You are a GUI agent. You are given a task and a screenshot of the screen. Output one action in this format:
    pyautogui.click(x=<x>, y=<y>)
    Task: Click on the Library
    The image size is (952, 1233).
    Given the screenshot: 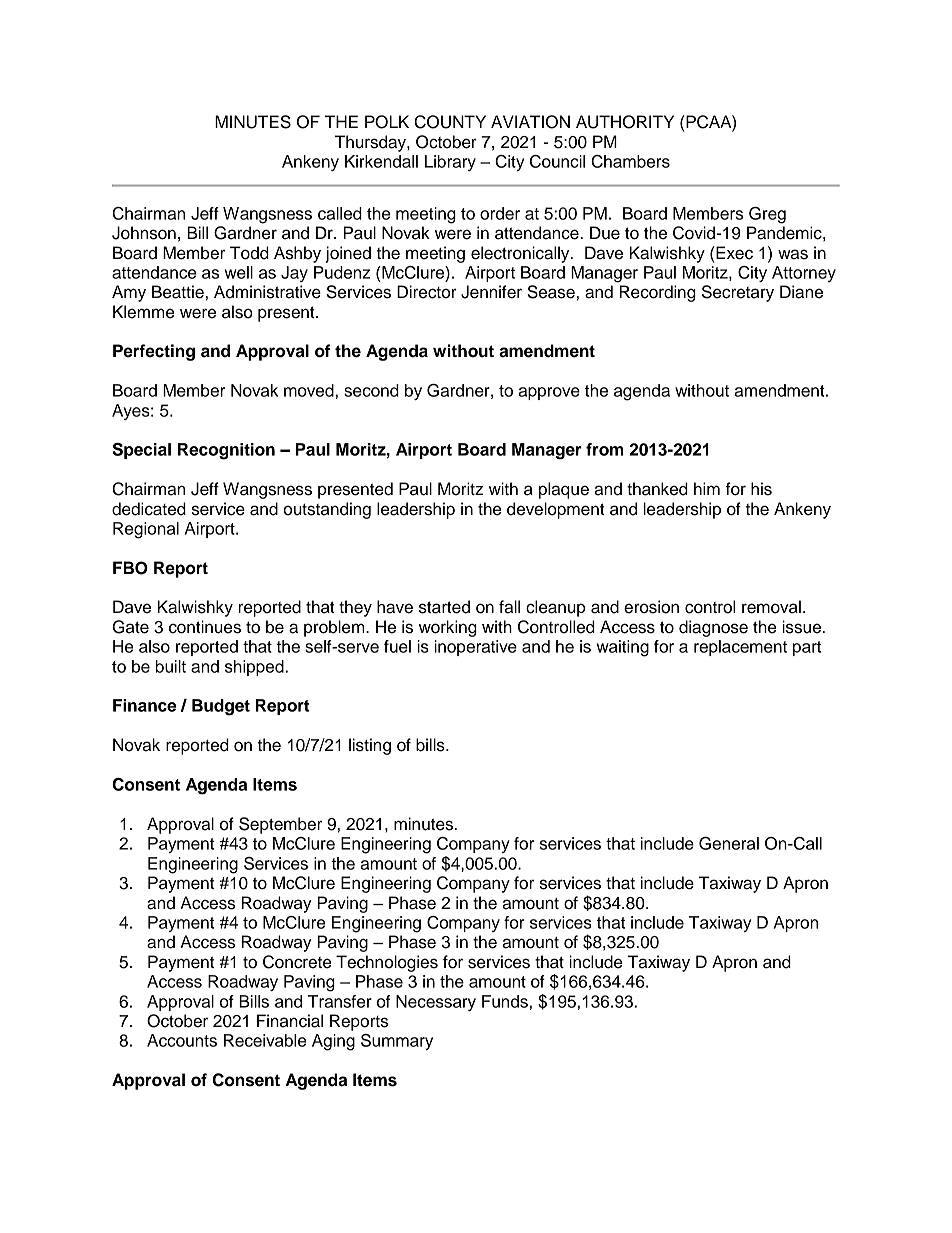 What is the action you would take?
    pyautogui.click(x=450, y=163)
